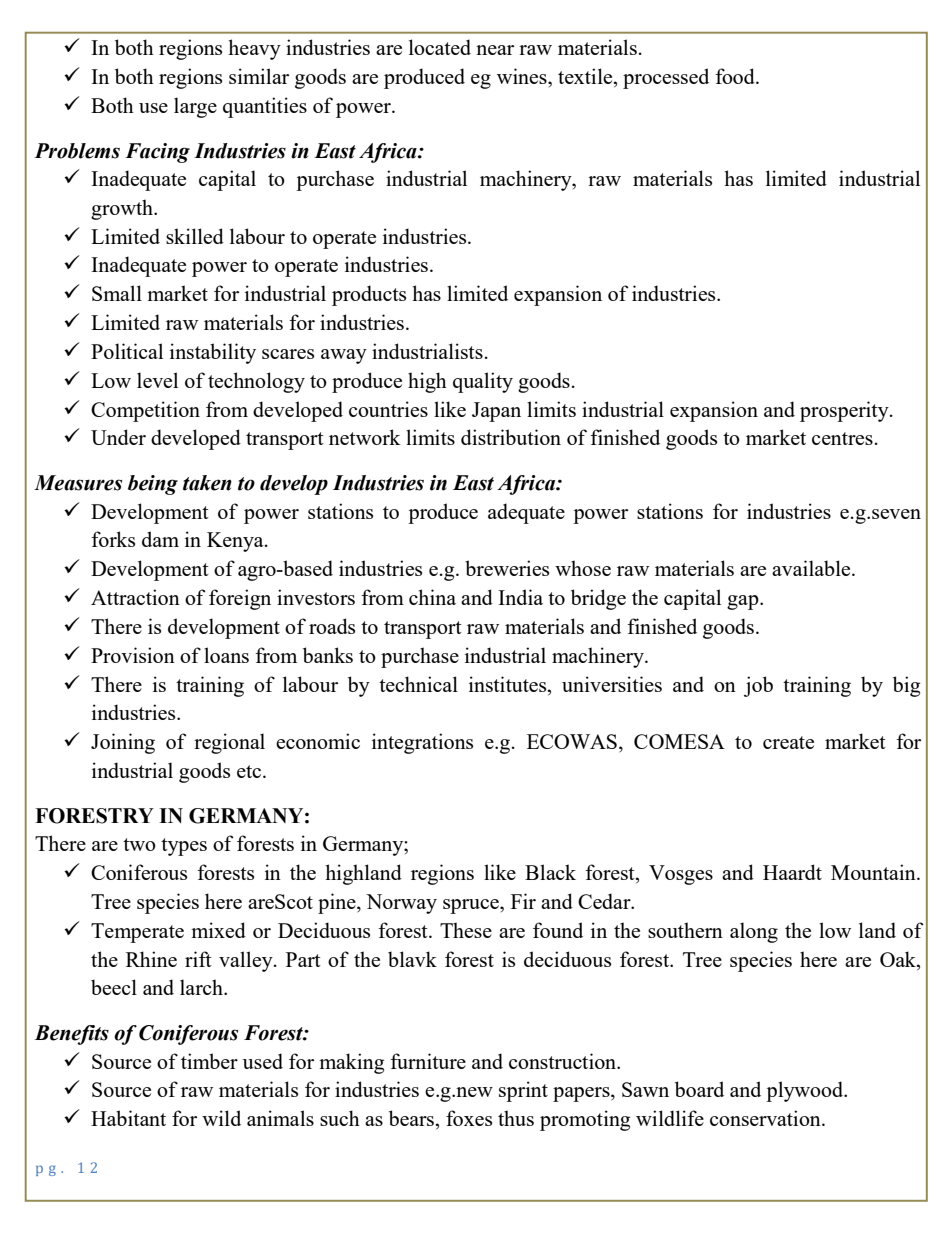  I want to click on food, so click(736, 76).
